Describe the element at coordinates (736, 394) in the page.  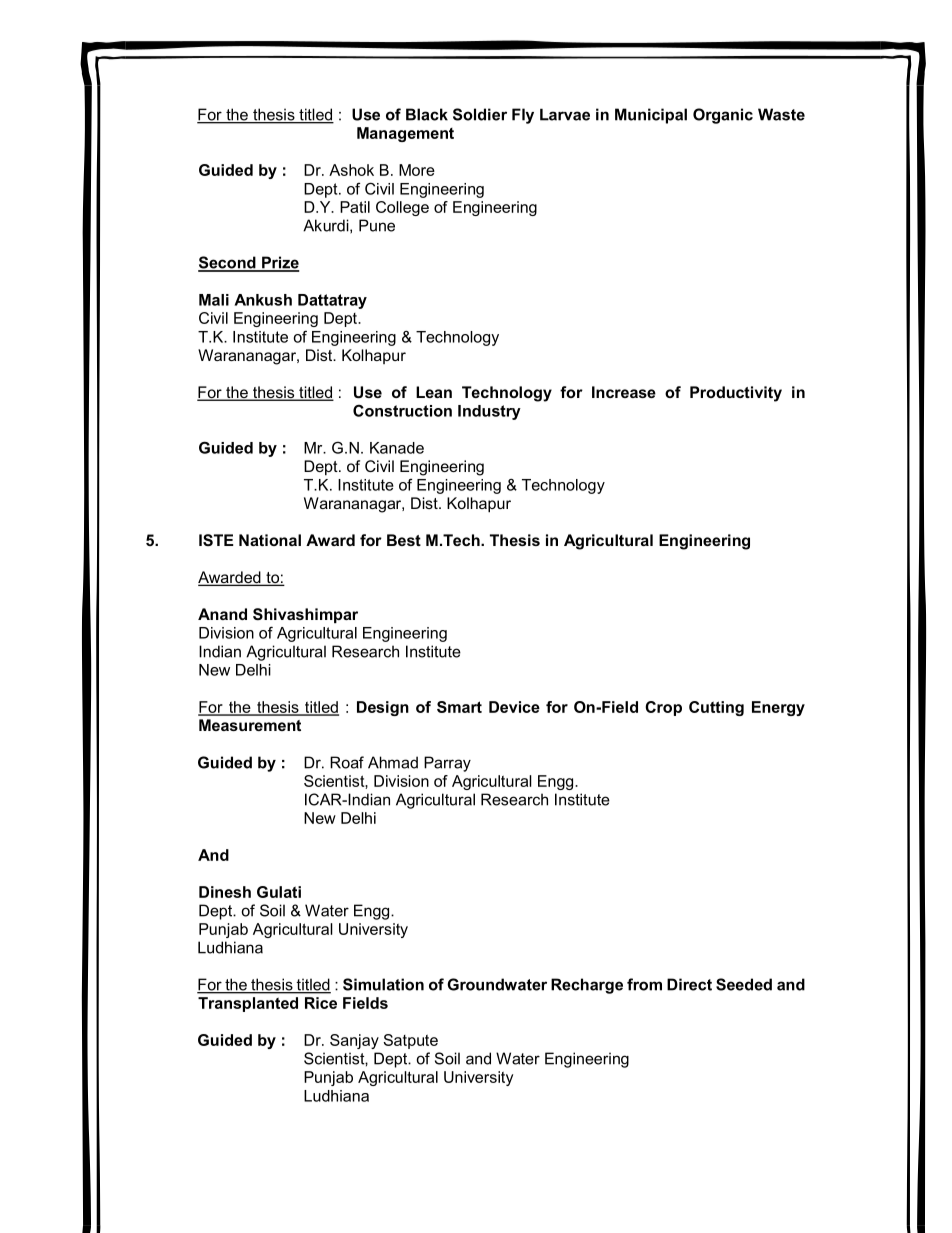
I see `Productivity` at that location.
